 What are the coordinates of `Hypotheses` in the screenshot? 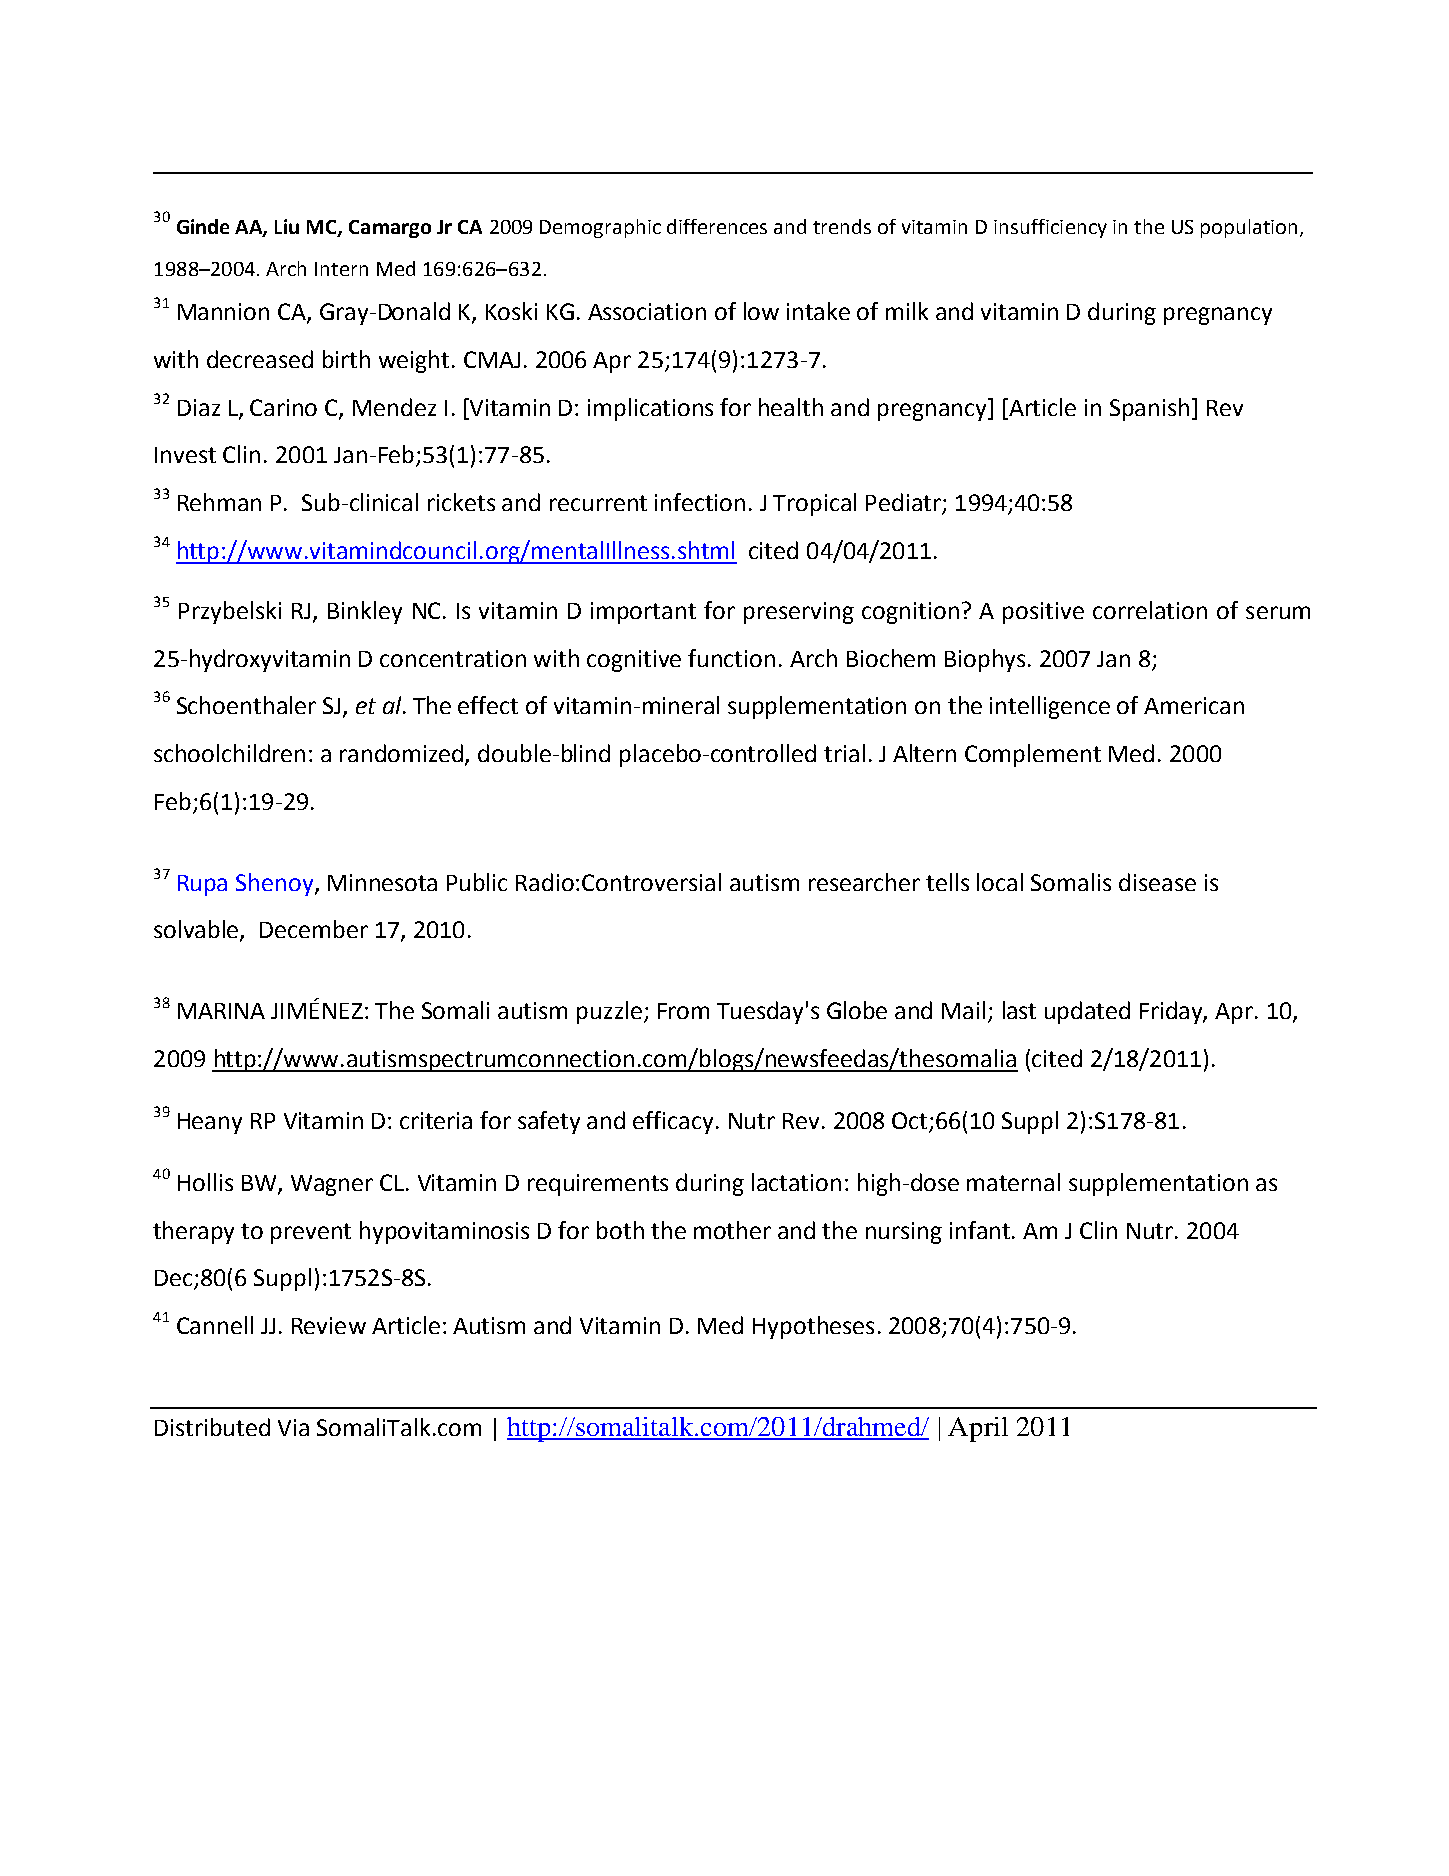 It's located at (813, 1327).
